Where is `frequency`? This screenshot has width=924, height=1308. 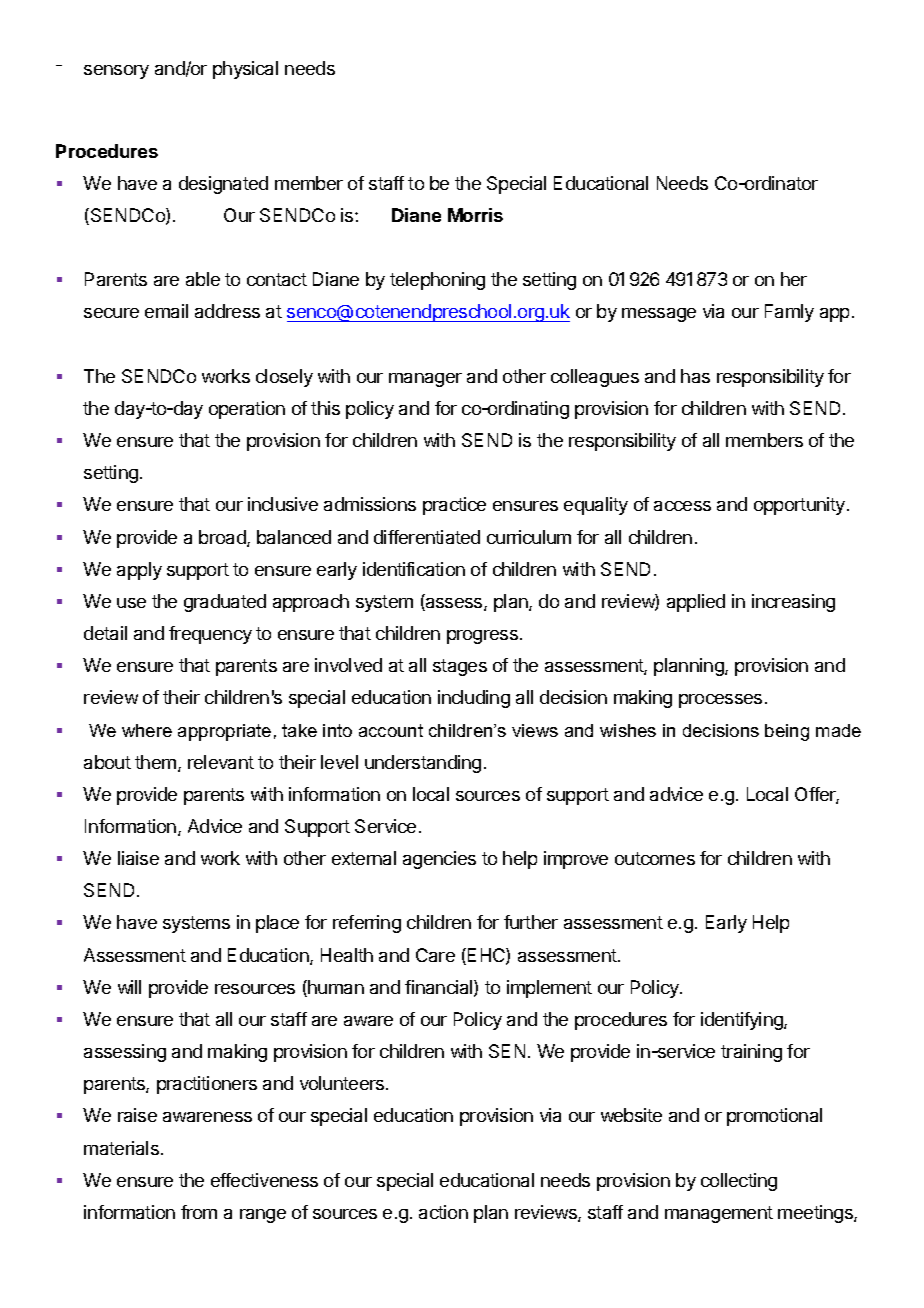
frequency is located at coordinates (210, 635).
